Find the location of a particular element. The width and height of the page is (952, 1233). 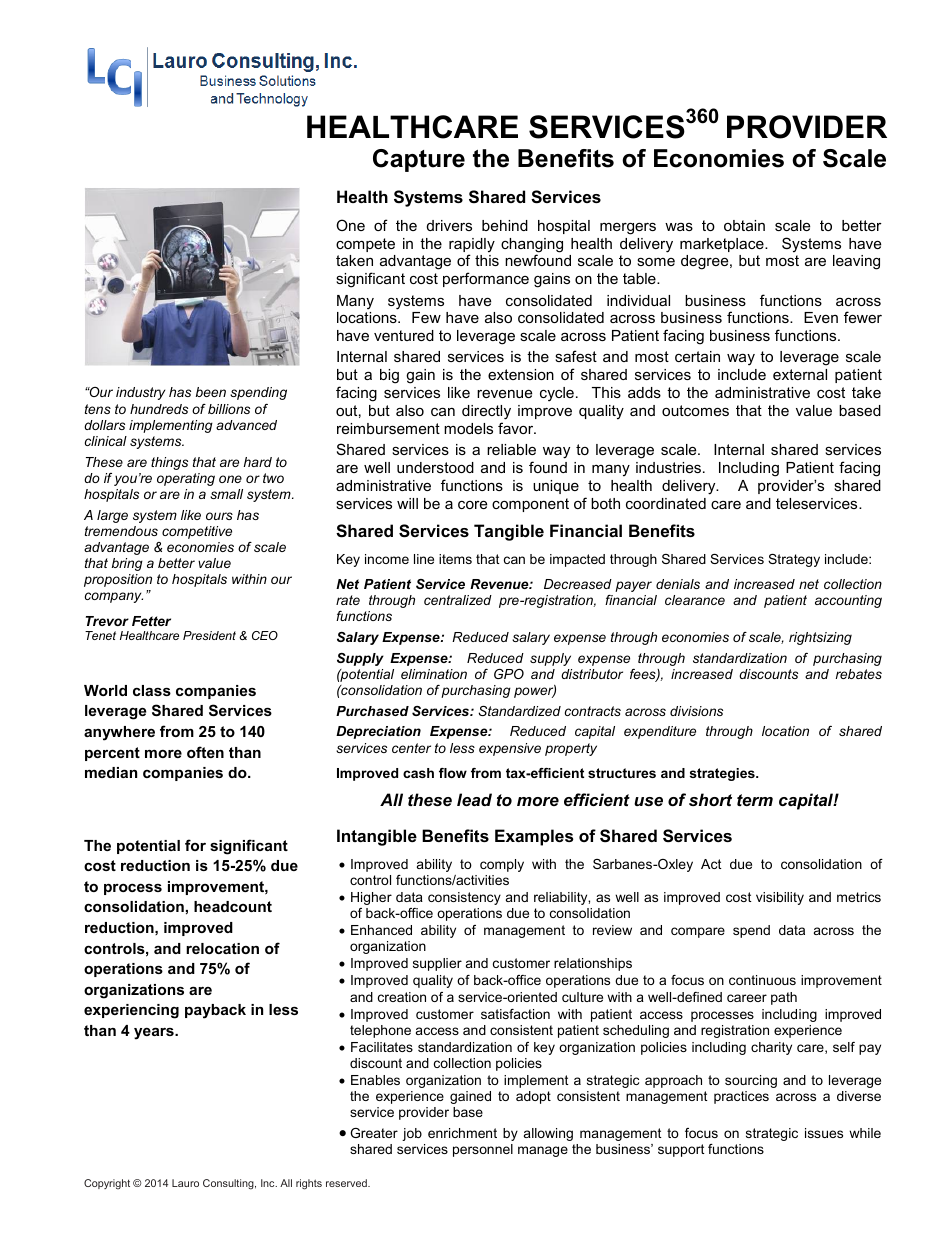

behind is located at coordinates (505, 225).
